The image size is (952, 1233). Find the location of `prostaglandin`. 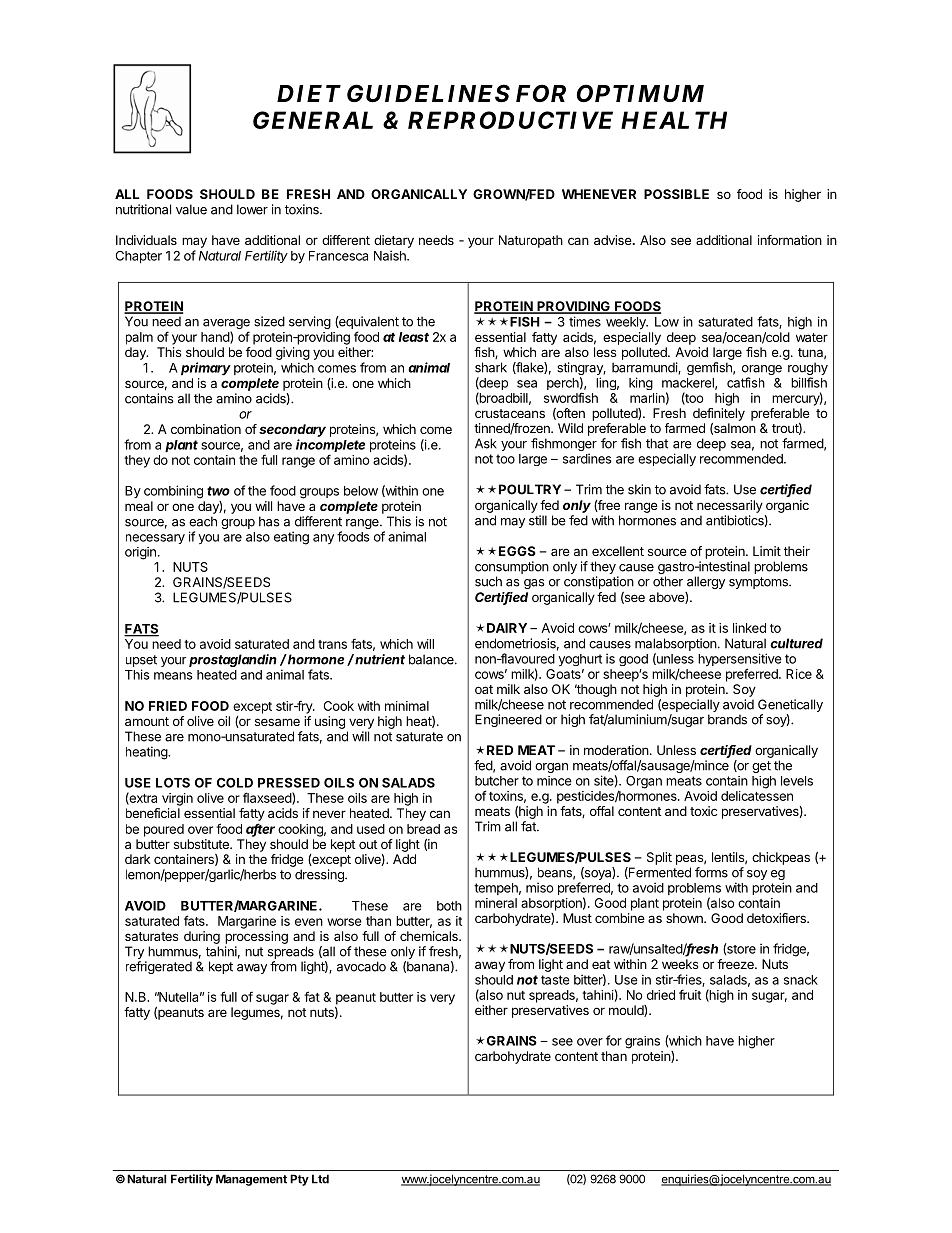

prostaglandin is located at coordinates (233, 660).
